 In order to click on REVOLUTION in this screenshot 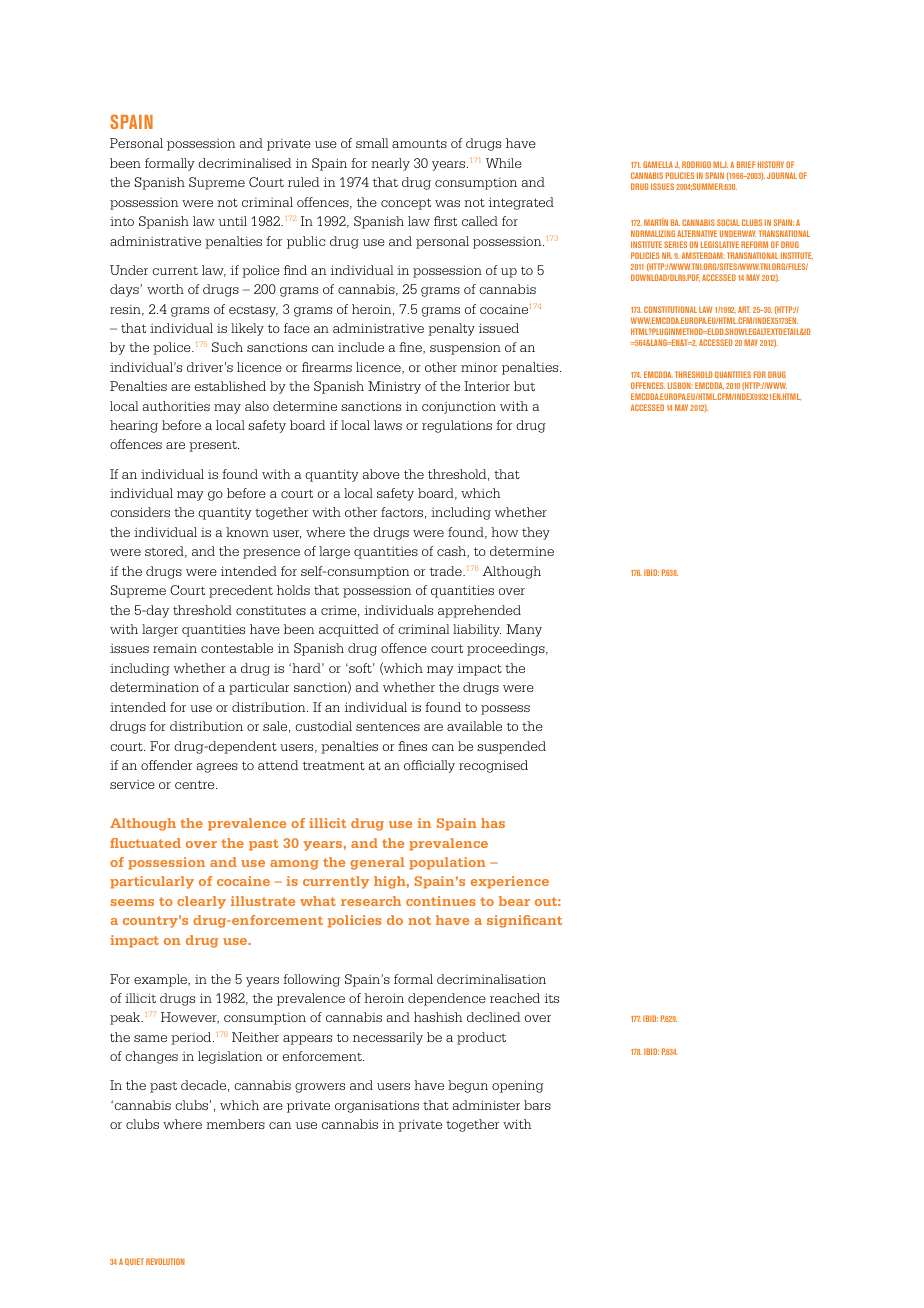, I will do `click(165, 1261)`.
